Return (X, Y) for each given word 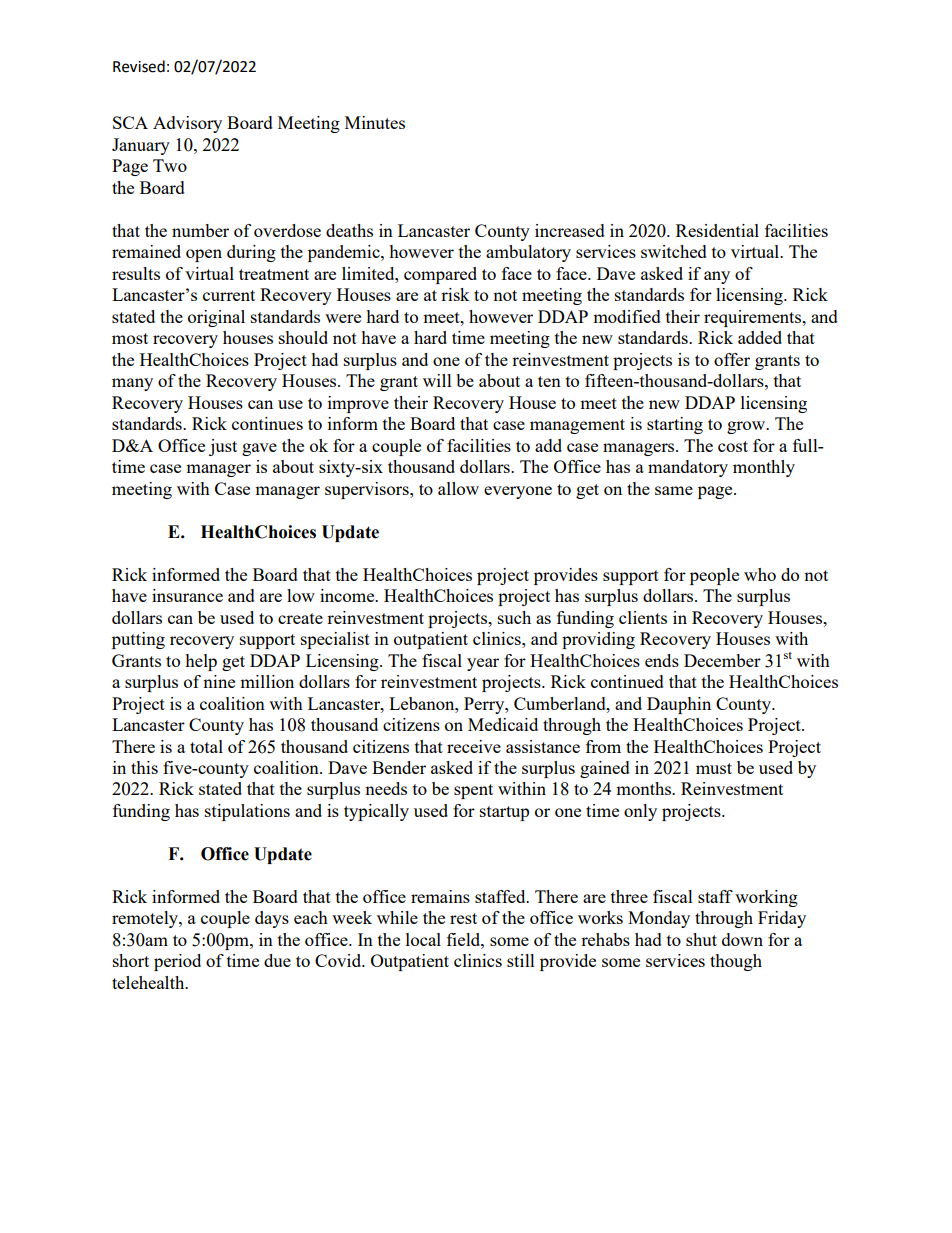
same (674, 490)
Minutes (375, 122)
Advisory (187, 124)
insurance (187, 595)
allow (458, 488)
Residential (717, 230)
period (177, 962)
